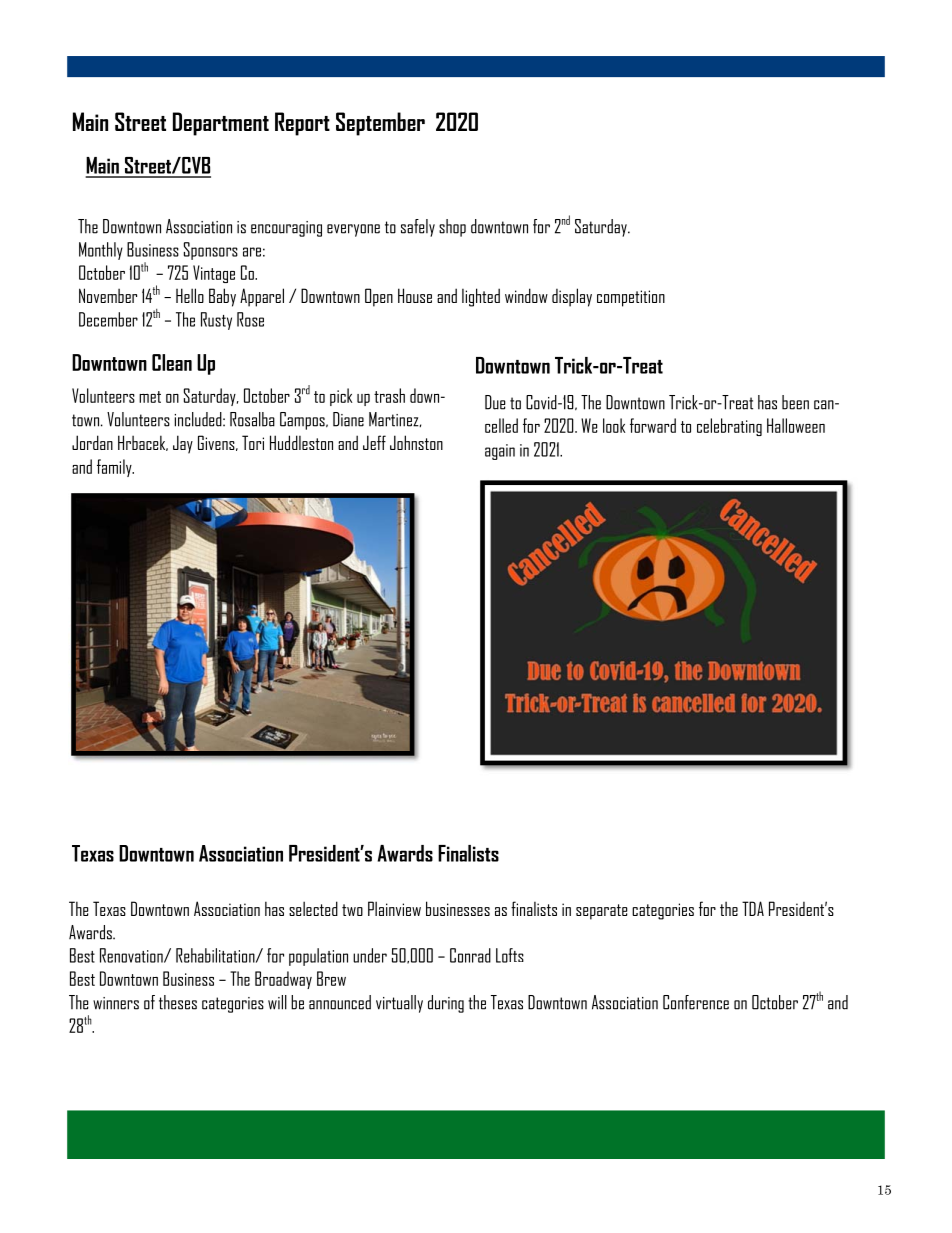 The width and height of the screenshot is (952, 1233). Describe the element at coordinates (416, 442) in the screenshot. I see `Johnston` at that location.
